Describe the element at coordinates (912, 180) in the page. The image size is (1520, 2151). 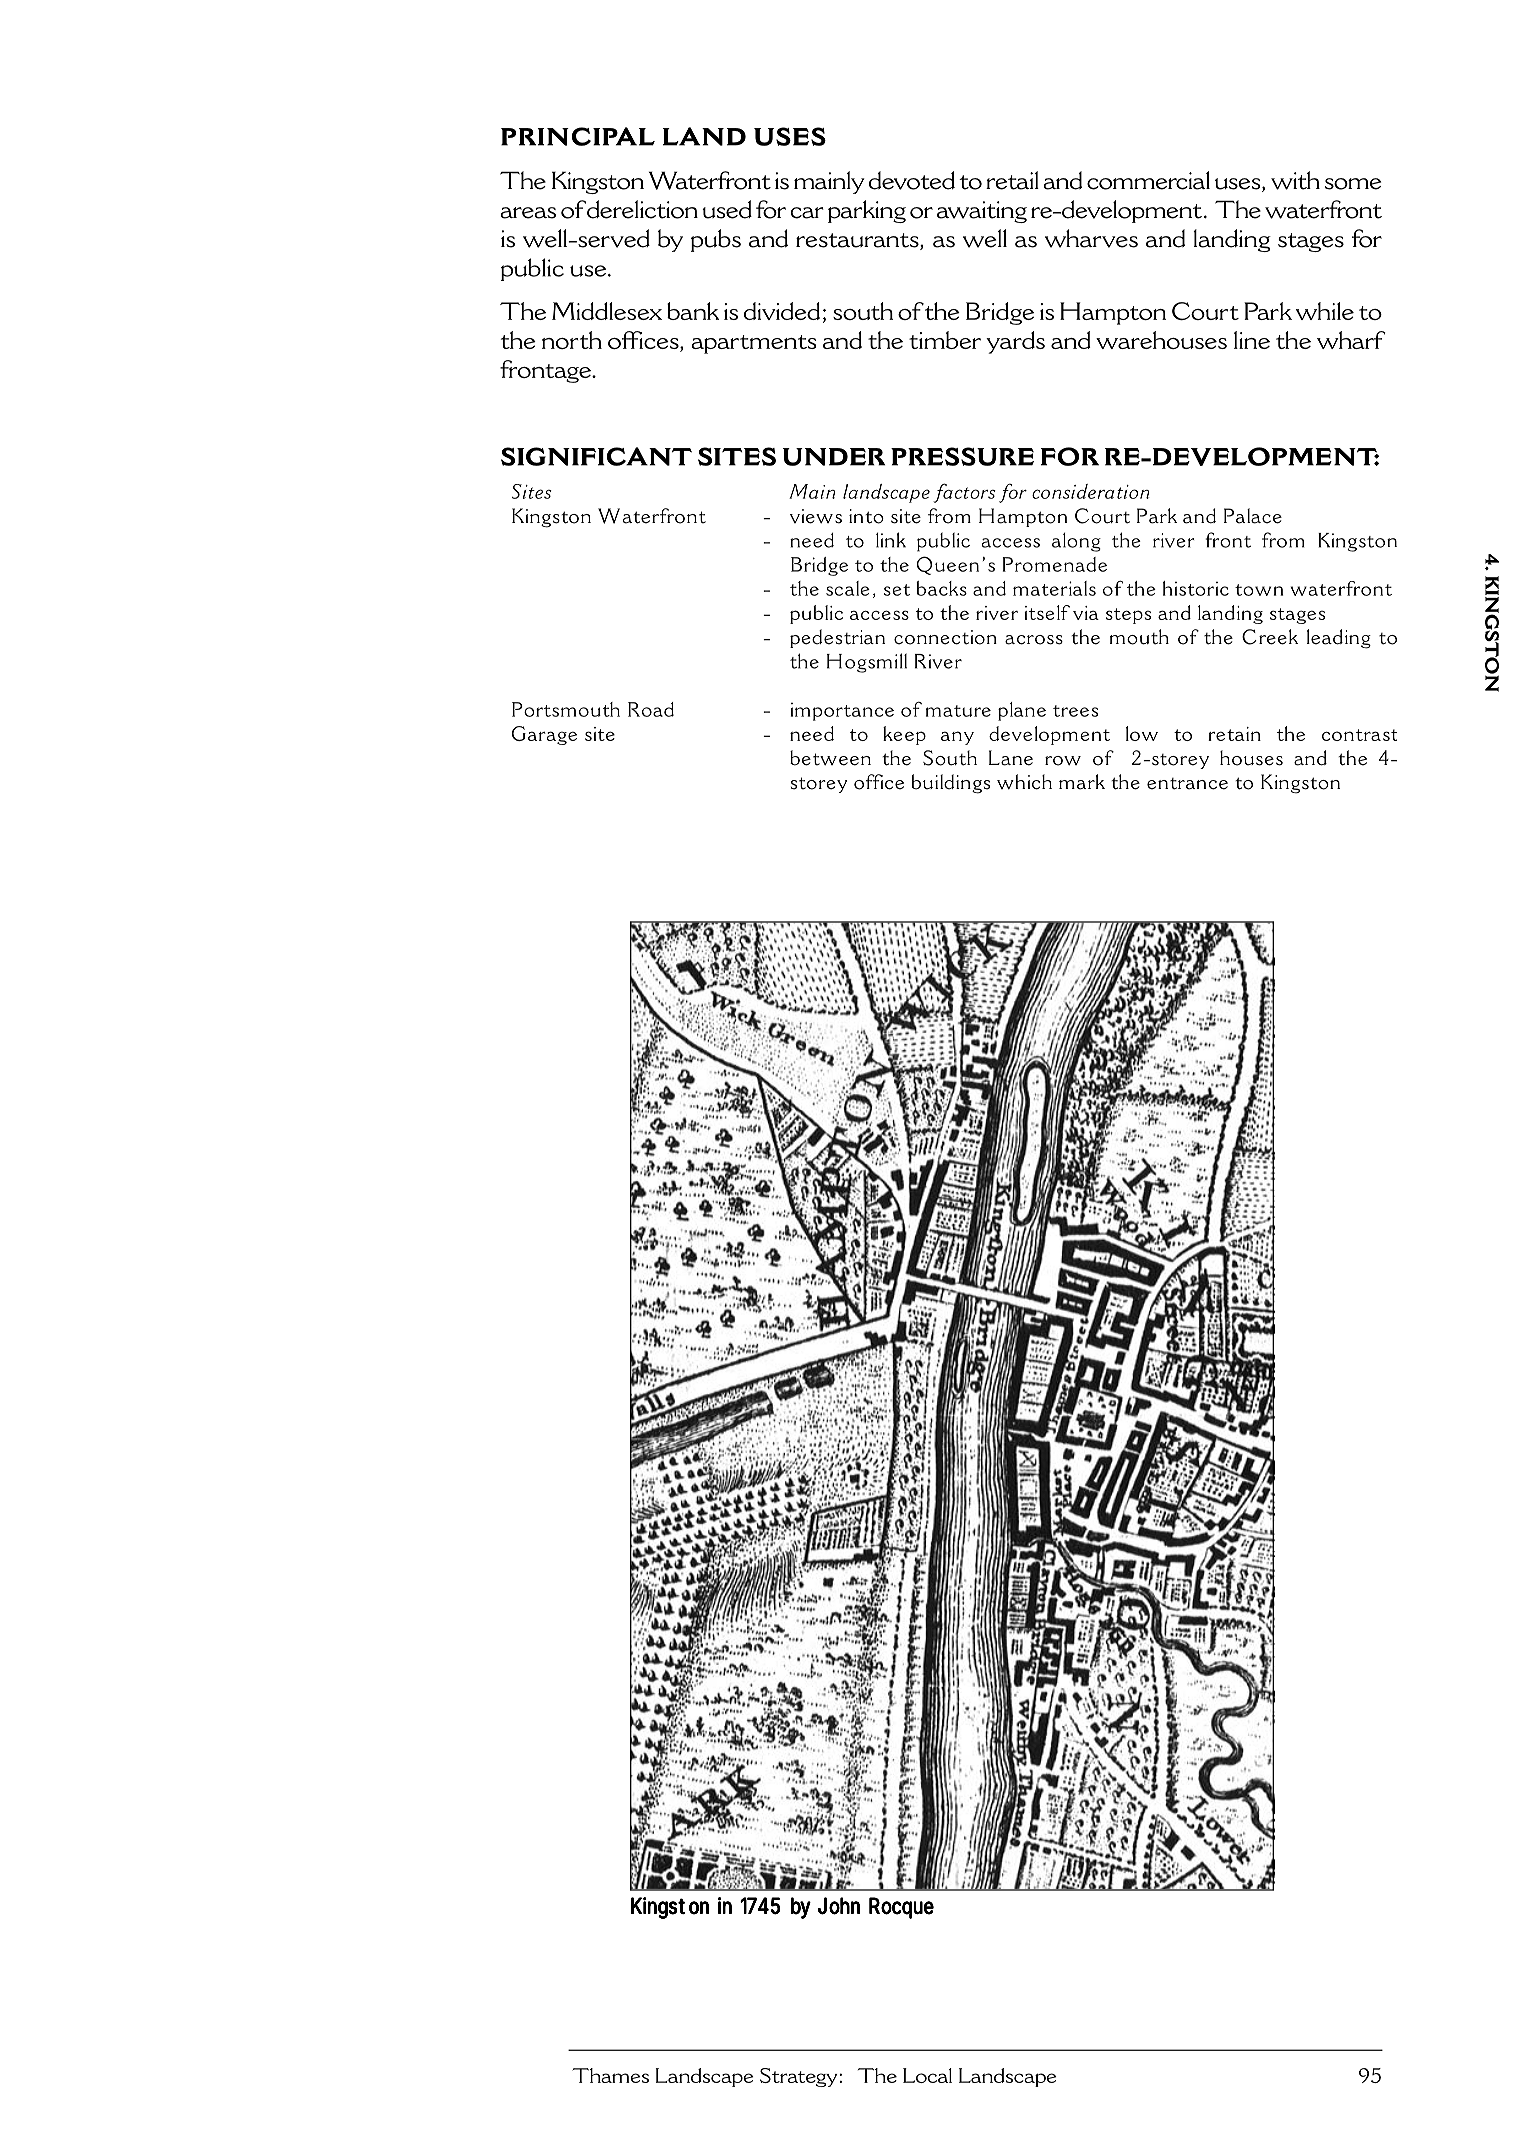
I see `devoted` at that location.
